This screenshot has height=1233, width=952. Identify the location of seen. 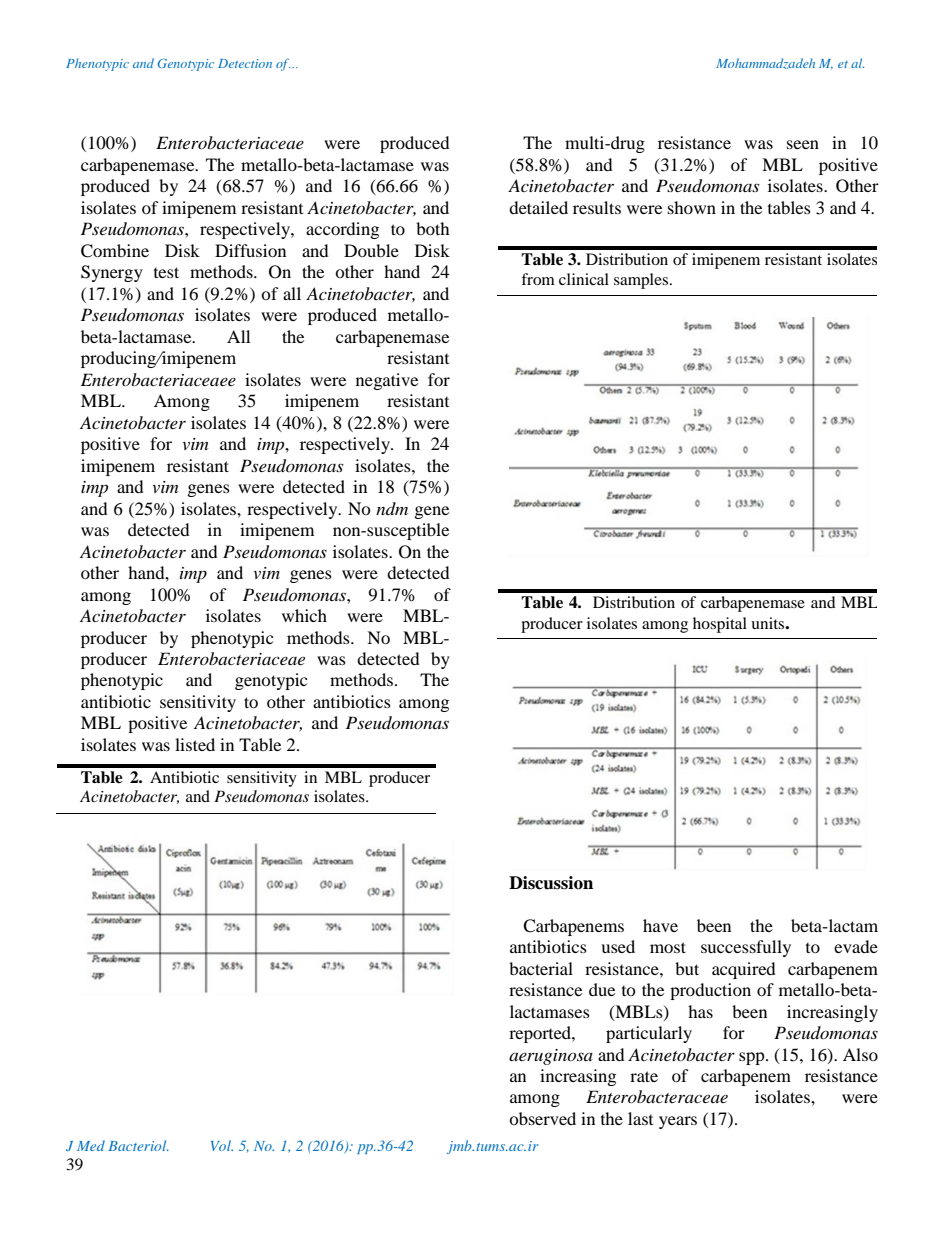
(803, 144).
